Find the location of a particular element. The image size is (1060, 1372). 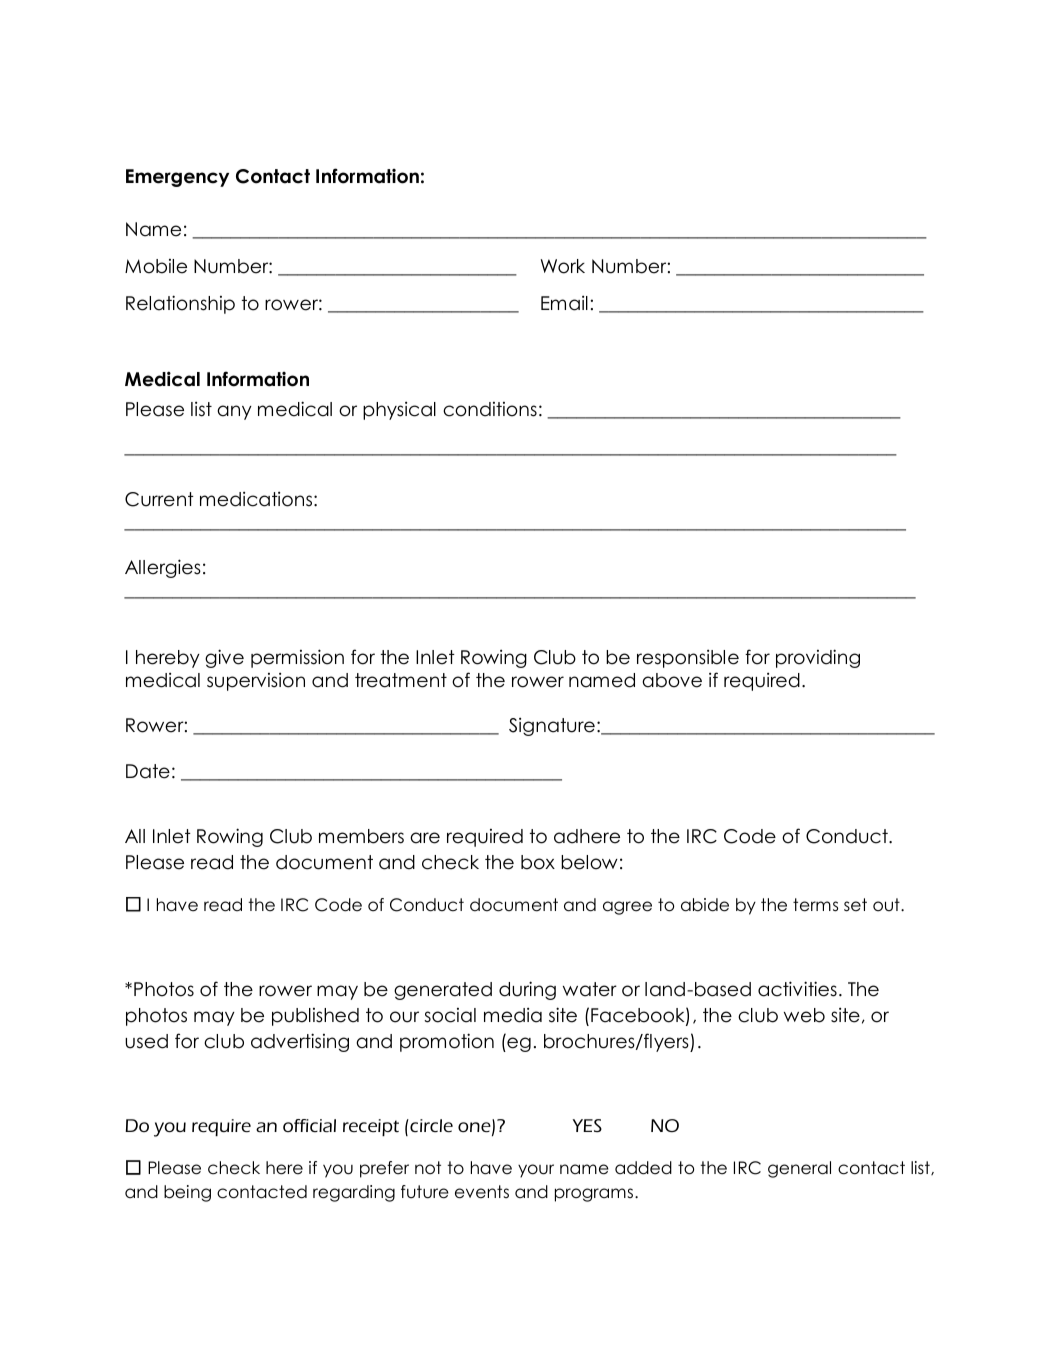

being is located at coordinates (187, 1193).
